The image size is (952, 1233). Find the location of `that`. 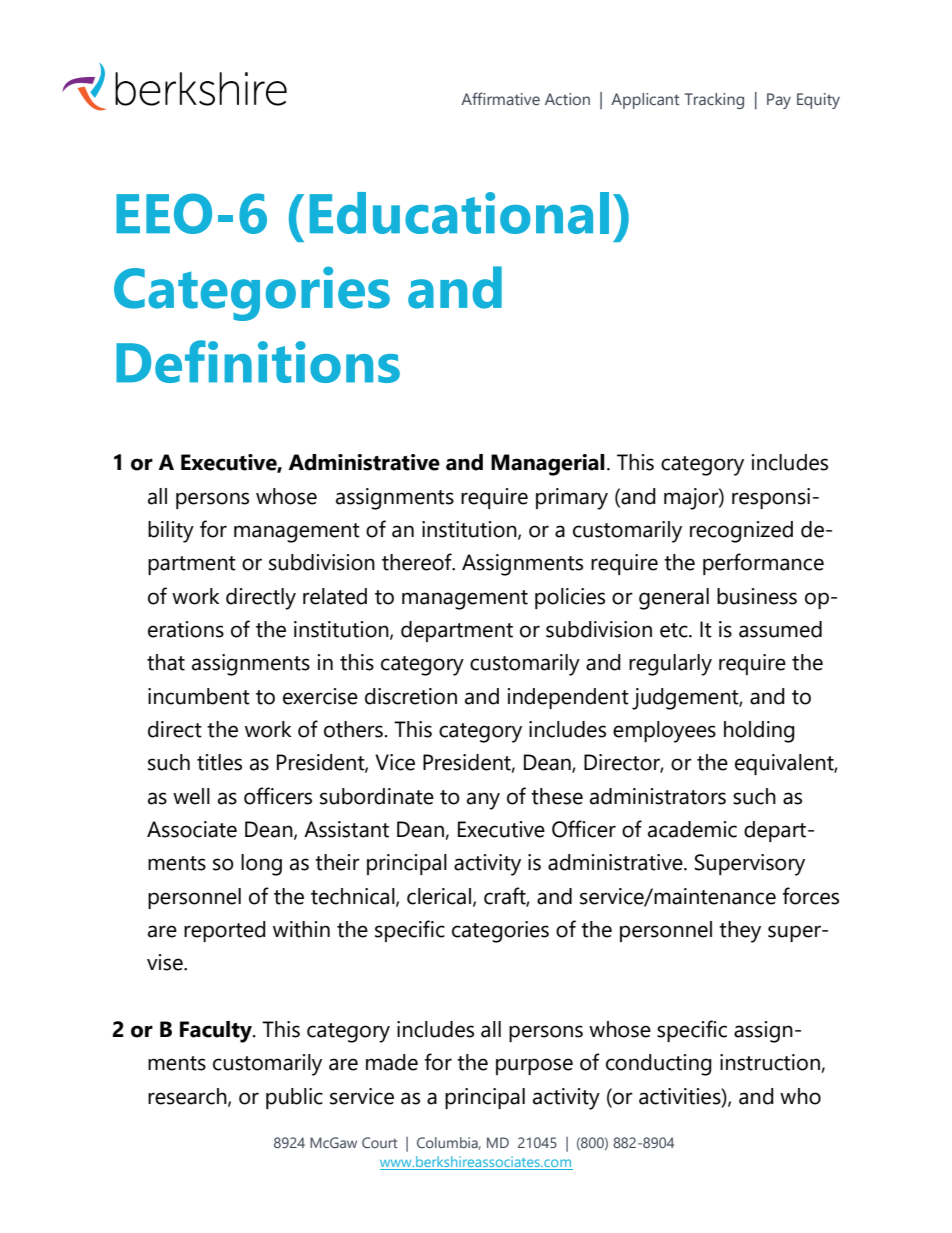

that is located at coordinates (166, 662).
